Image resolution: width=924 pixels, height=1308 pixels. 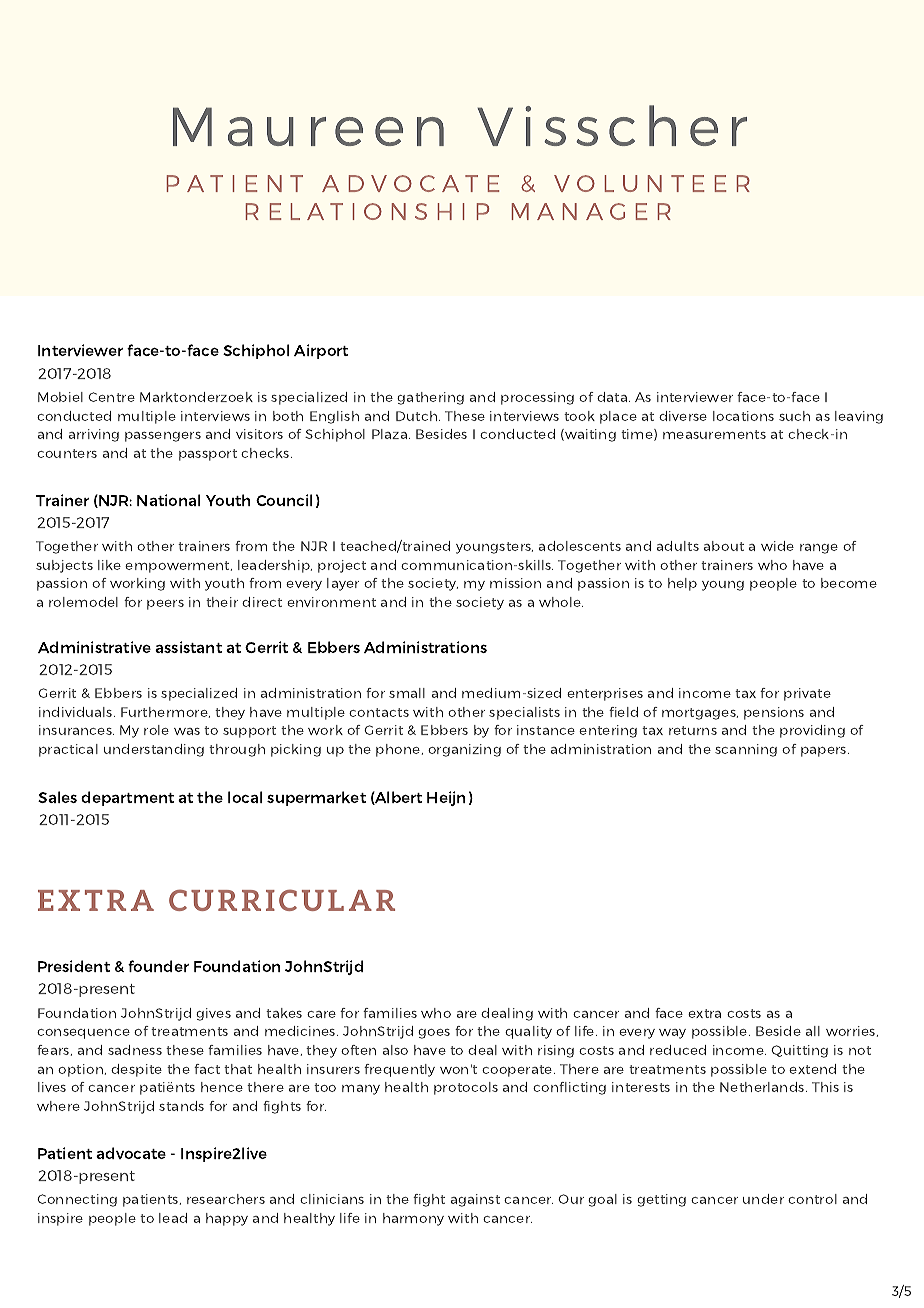 I want to click on Plaza, so click(x=389, y=434).
